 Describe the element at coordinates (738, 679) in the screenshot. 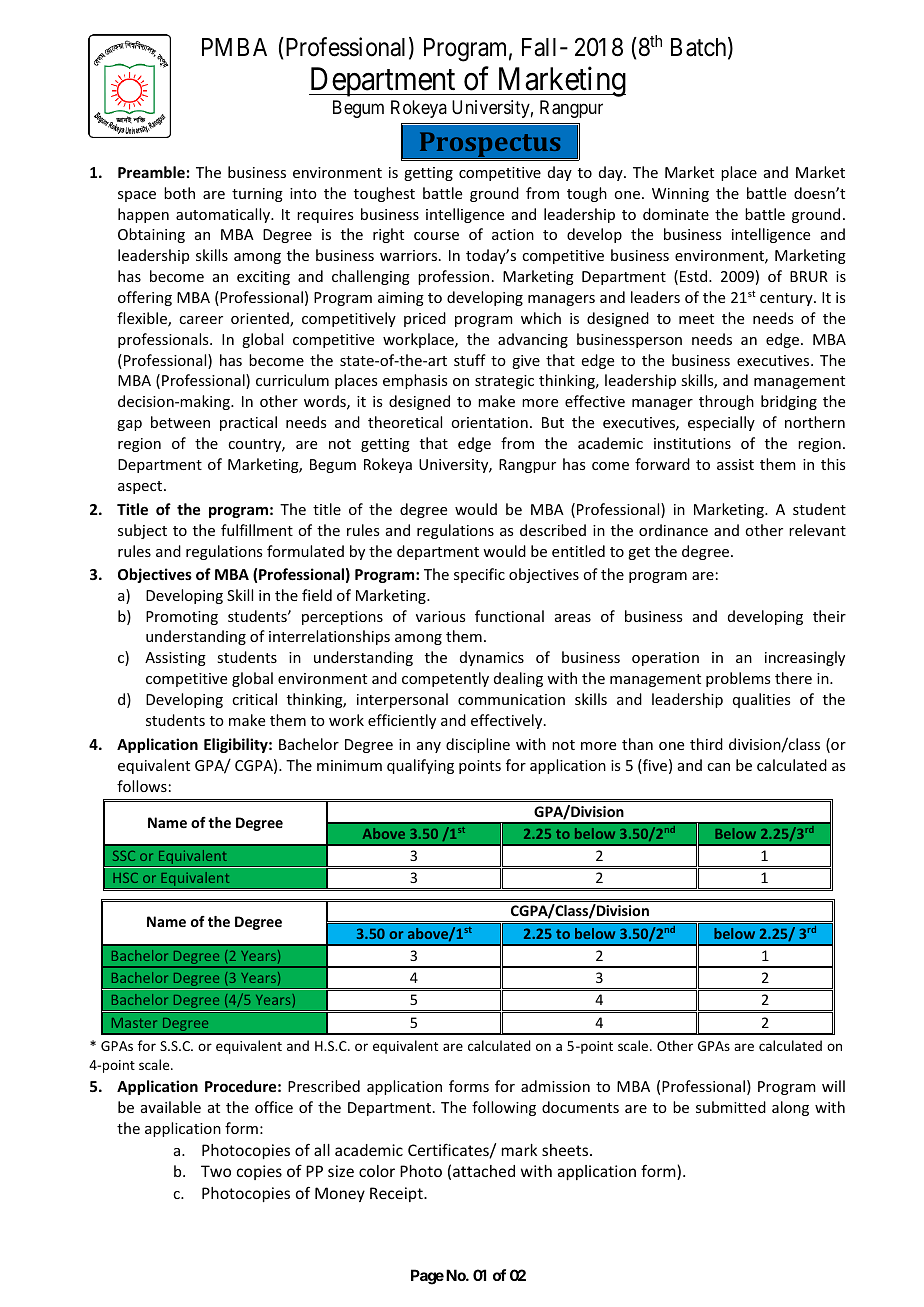

I see `problems` at that location.
